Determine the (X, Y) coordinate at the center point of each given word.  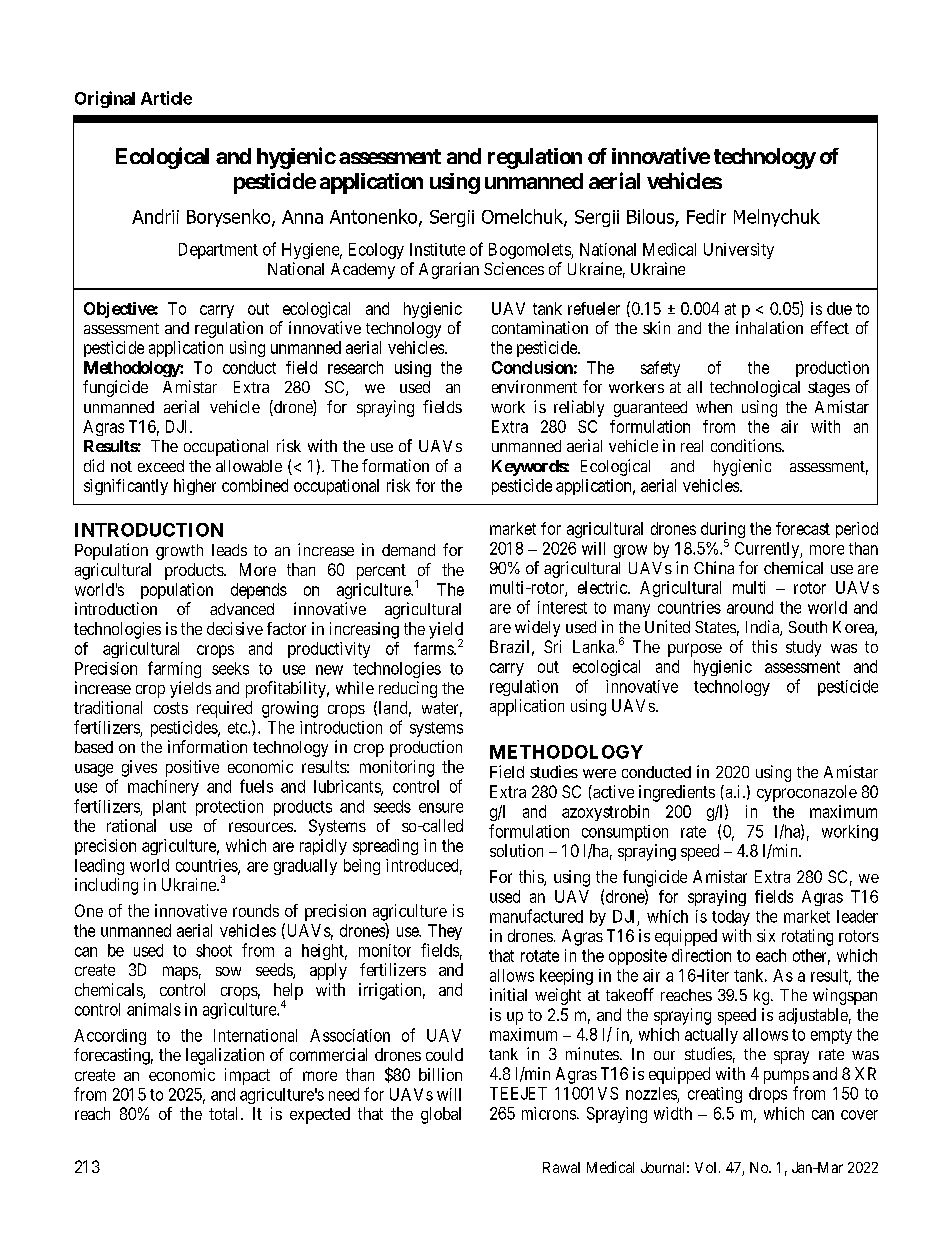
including (106, 886)
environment (534, 386)
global (441, 1115)
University (739, 251)
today (731, 918)
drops (768, 1095)
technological (755, 388)
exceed (161, 466)
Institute (437, 249)
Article (166, 98)
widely (537, 628)
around (750, 607)
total (225, 1113)
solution (516, 850)
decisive (235, 628)
